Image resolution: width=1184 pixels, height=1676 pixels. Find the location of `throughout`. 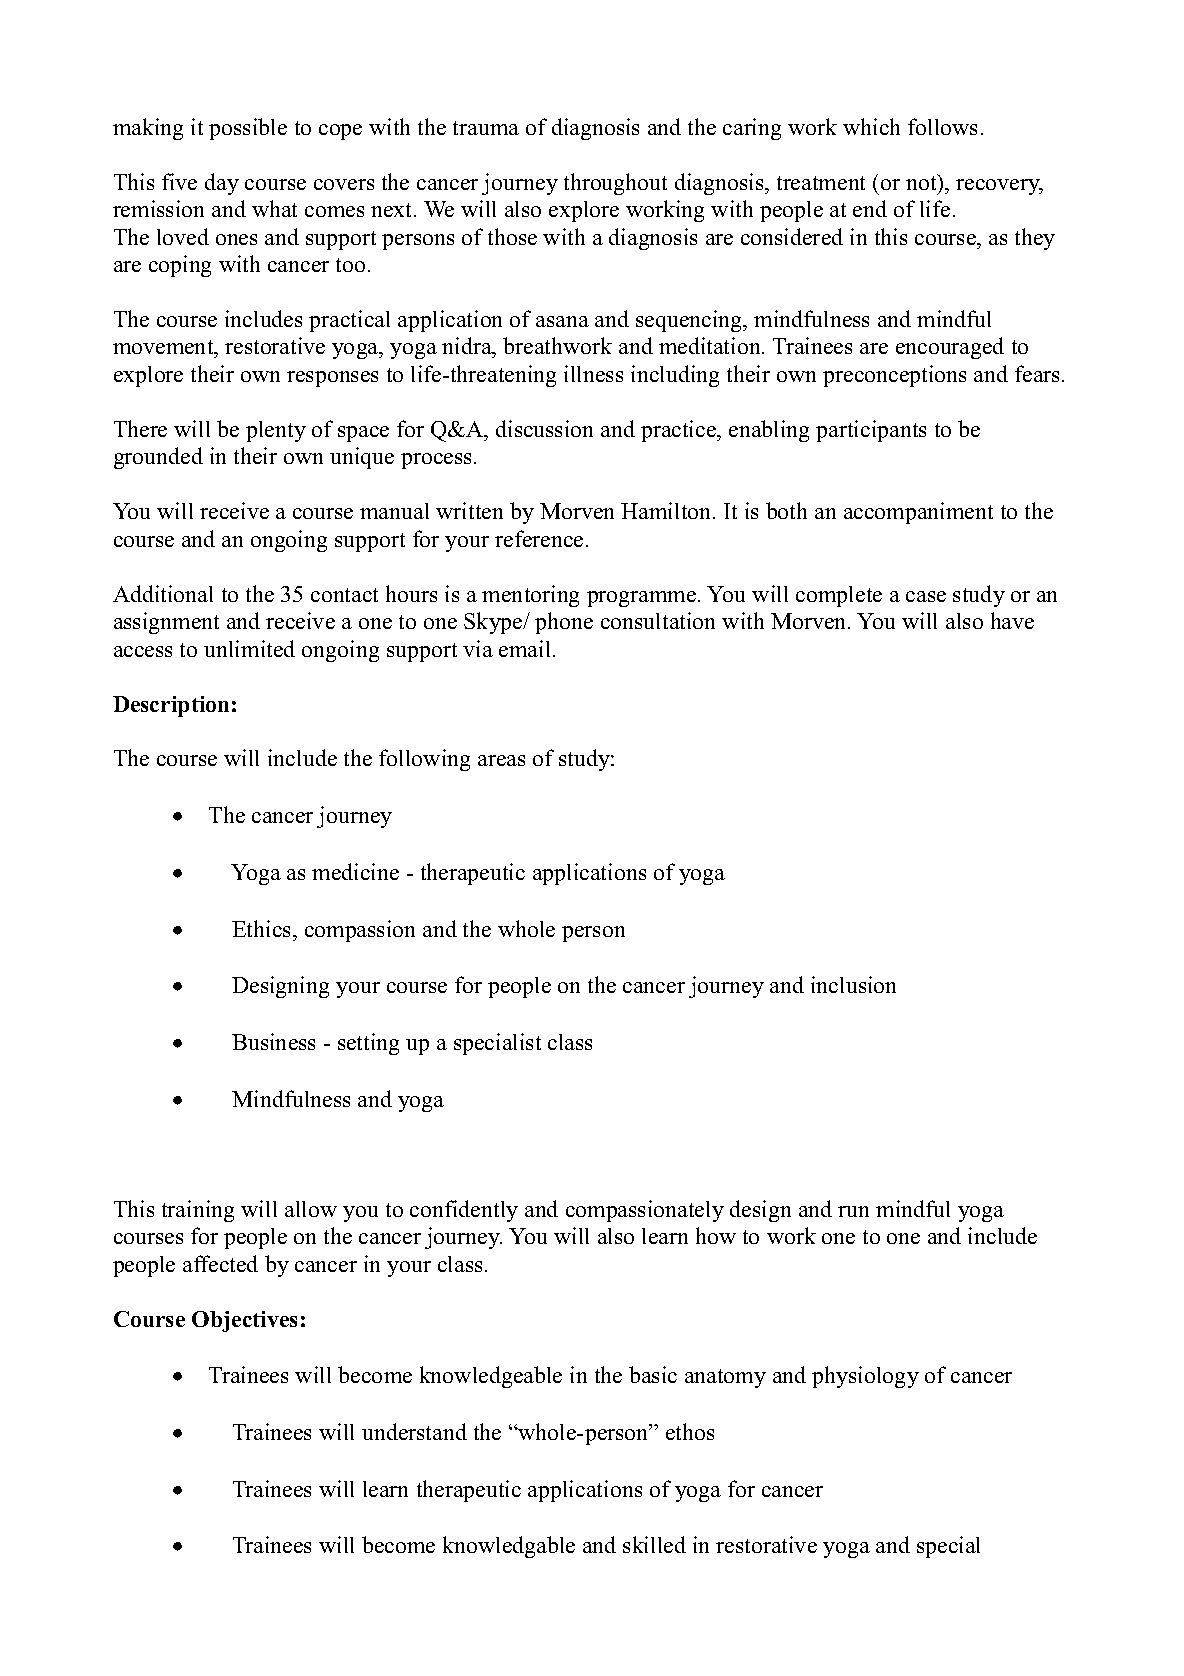

throughout is located at coordinates (615, 184).
